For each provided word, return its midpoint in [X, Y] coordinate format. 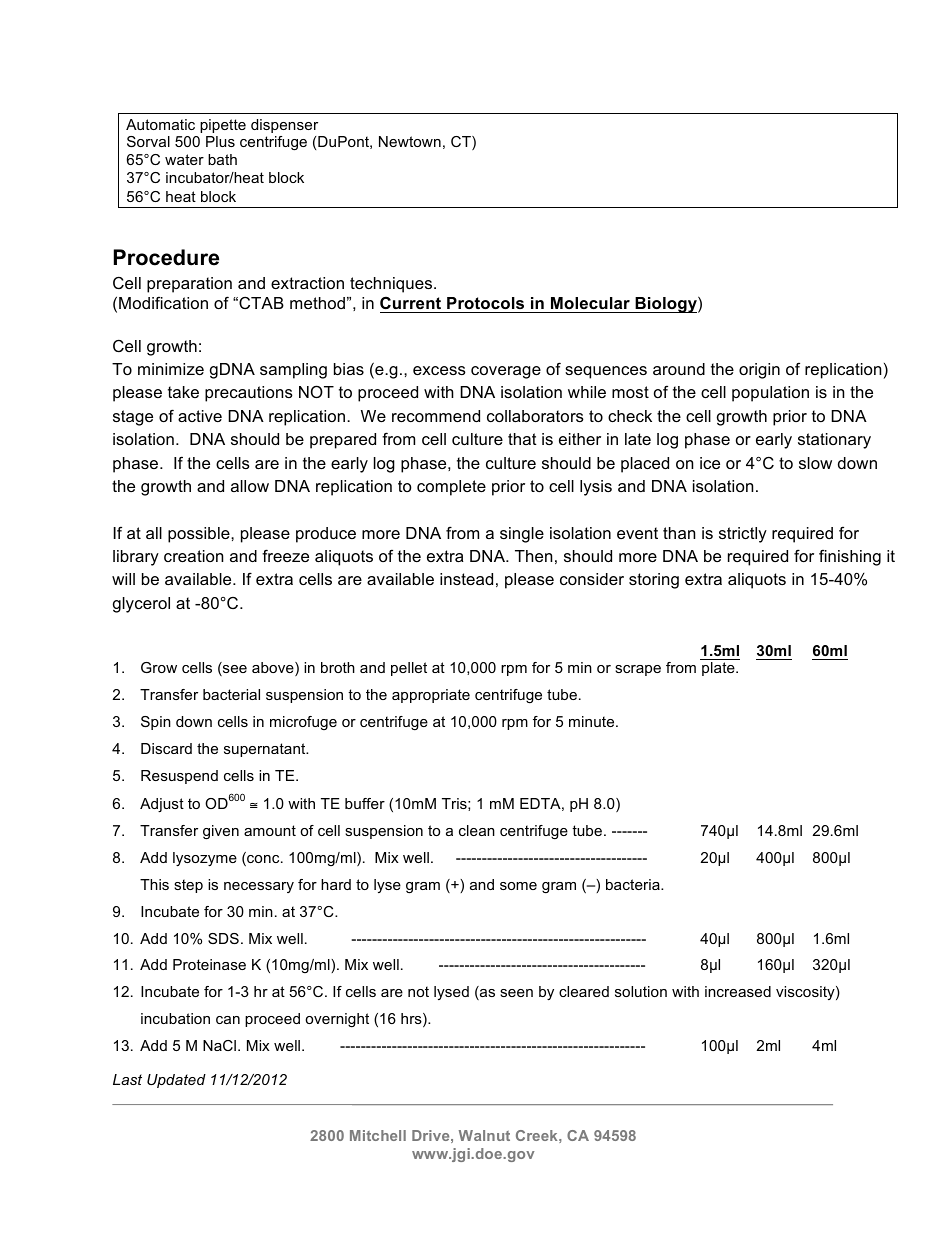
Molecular [590, 303]
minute [593, 721]
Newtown [410, 141]
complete [451, 488]
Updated [176, 1081]
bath [222, 159]
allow [250, 486]
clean [477, 830]
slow [815, 463]
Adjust [162, 805]
